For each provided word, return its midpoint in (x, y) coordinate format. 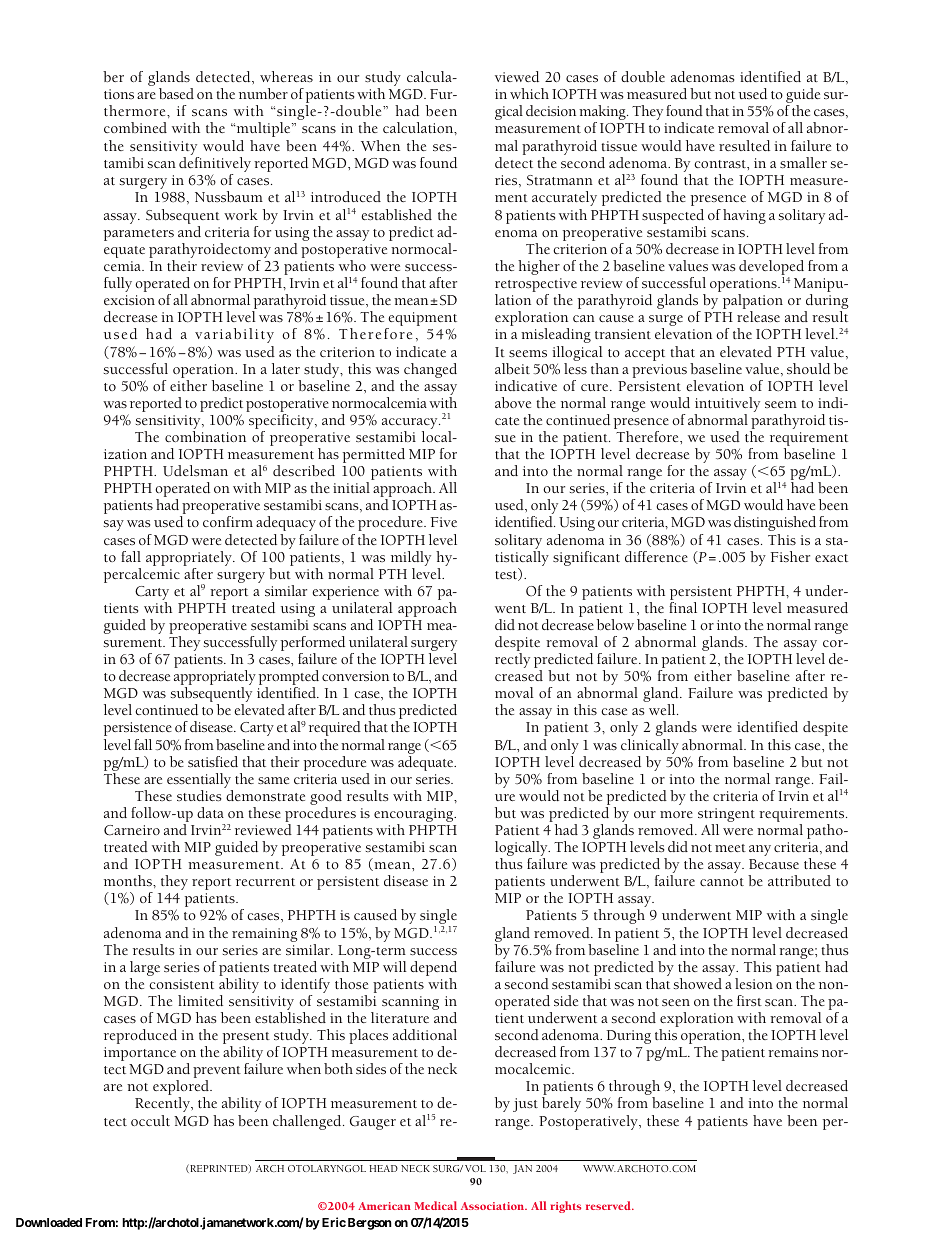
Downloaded (49, 1222)
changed (430, 372)
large (145, 970)
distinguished (775, 523)
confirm (228, 521)
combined (135, 127)
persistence (138, 729)
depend (433, 968)
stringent (726, 816)
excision (129, 300)
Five (444, 522)
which (529, 93)
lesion (754, 983)
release (758, 316)
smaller (803, 162)
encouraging (415, 816)
